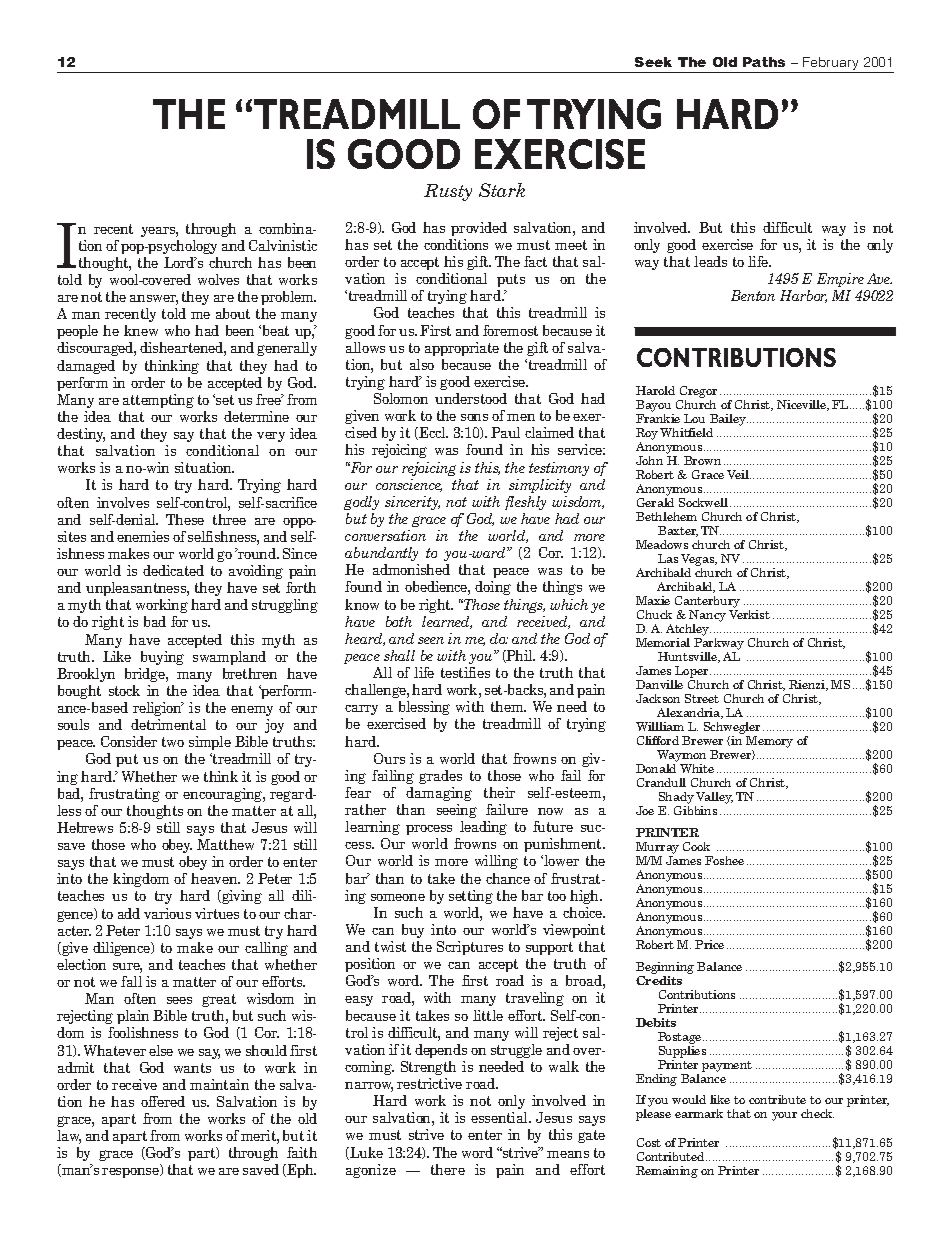 The height and width of the document is (1233, 952). I want to click on Paths, so click(764, 62).
